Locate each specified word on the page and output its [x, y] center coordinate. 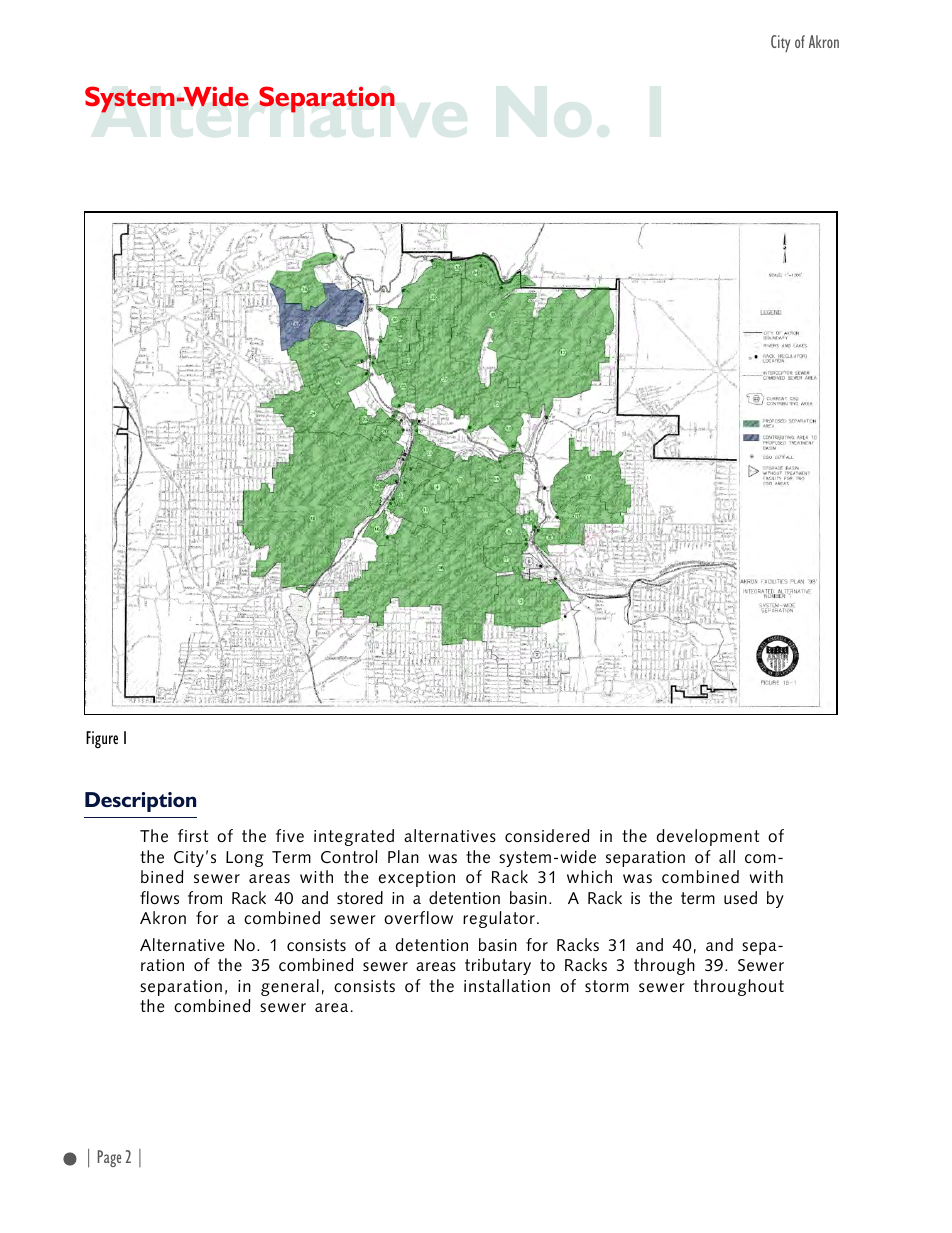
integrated [354, 837]
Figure [102, 739]
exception [417, 879]
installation [507, 985]
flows [159, 898]
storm [607, 986]
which [589, 876]
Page [109, 1158]
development [708, 837]
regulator [499, 919]
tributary [498, 966]
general [290, 987]
